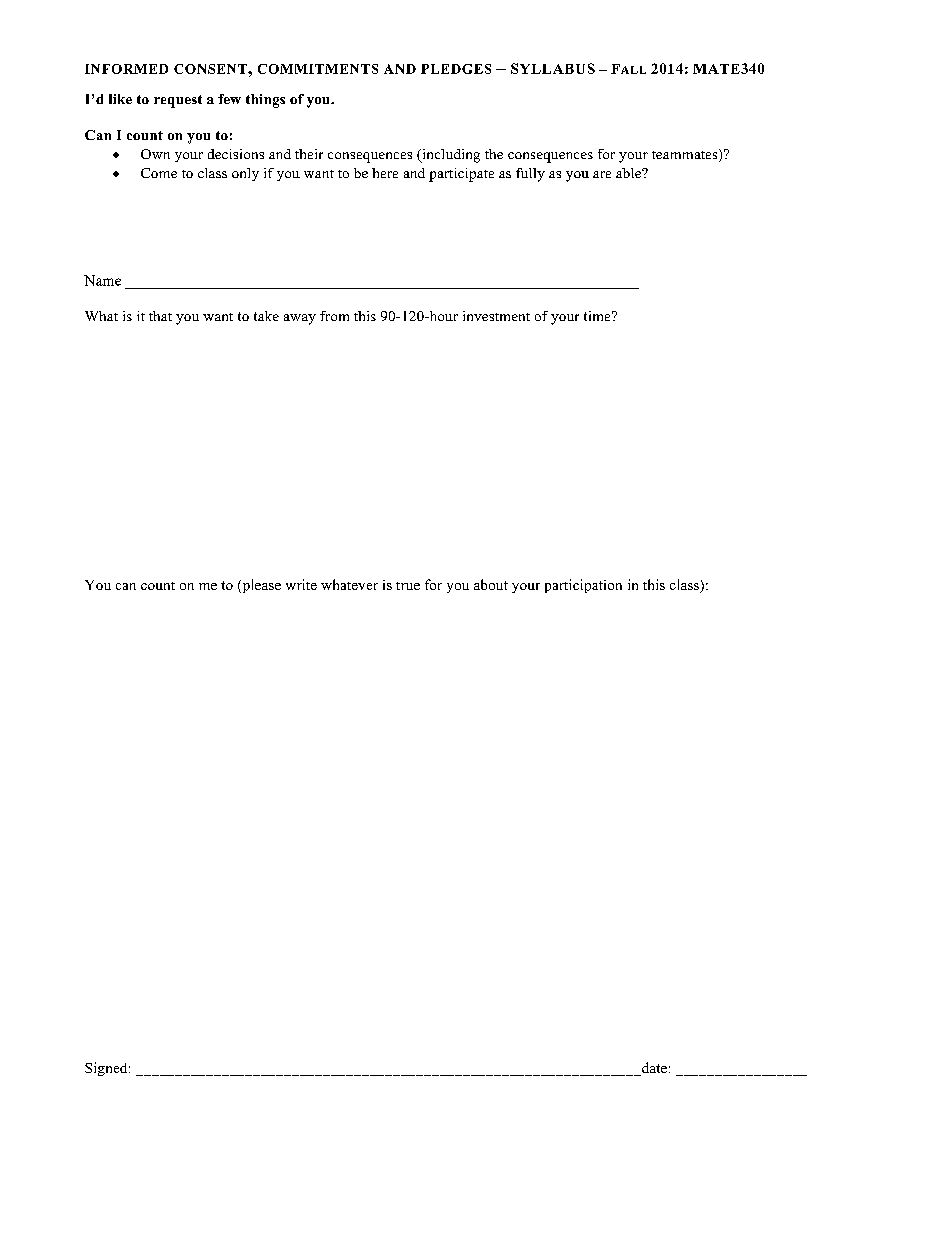  Describe the element at coordinates (553, 68) in the screenshot. I see `SYLLABUS` at that location.
